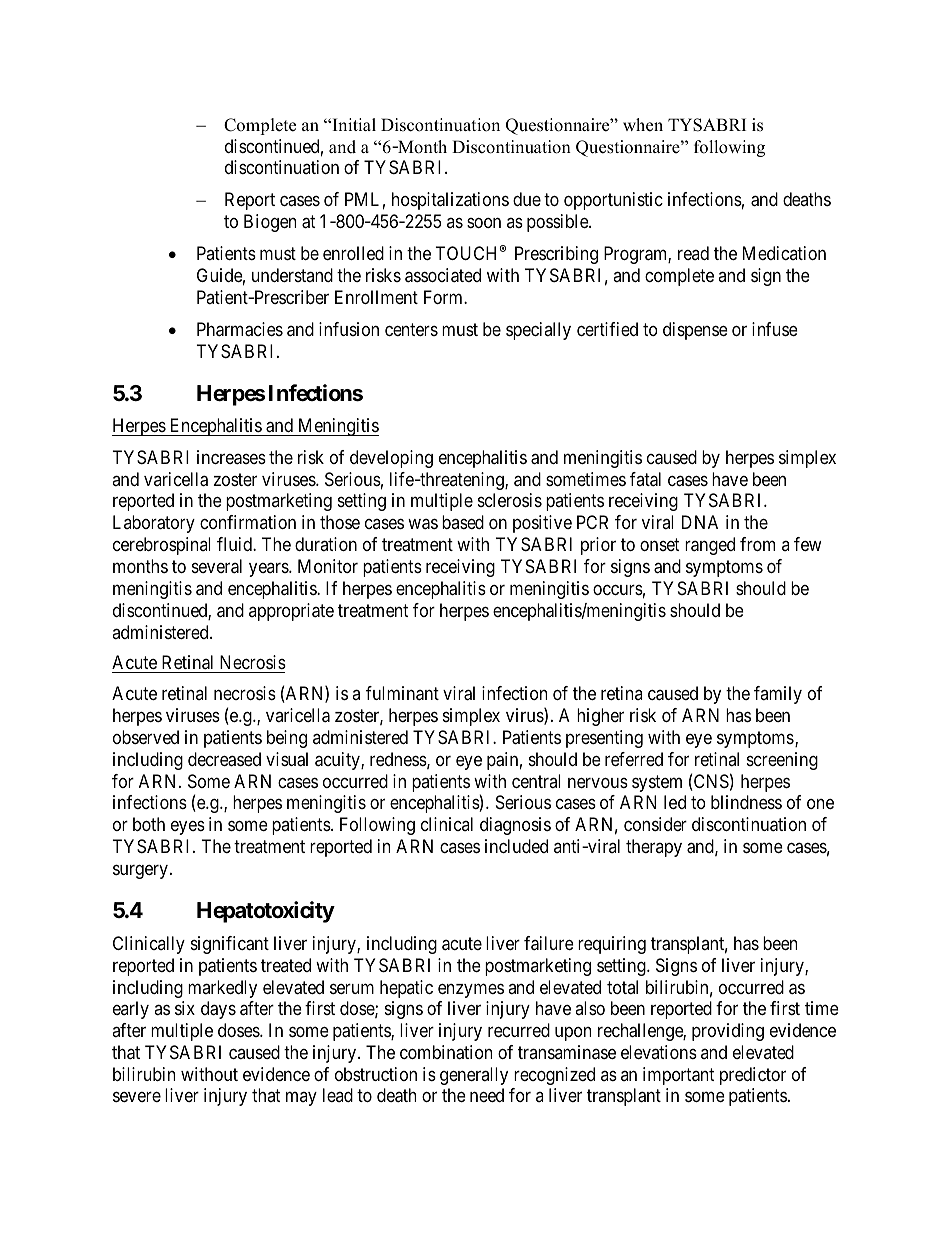  What do you see at coordinates (710, 546) in the screenshot?
I see `ranged` at bounding box center [710, 546].
